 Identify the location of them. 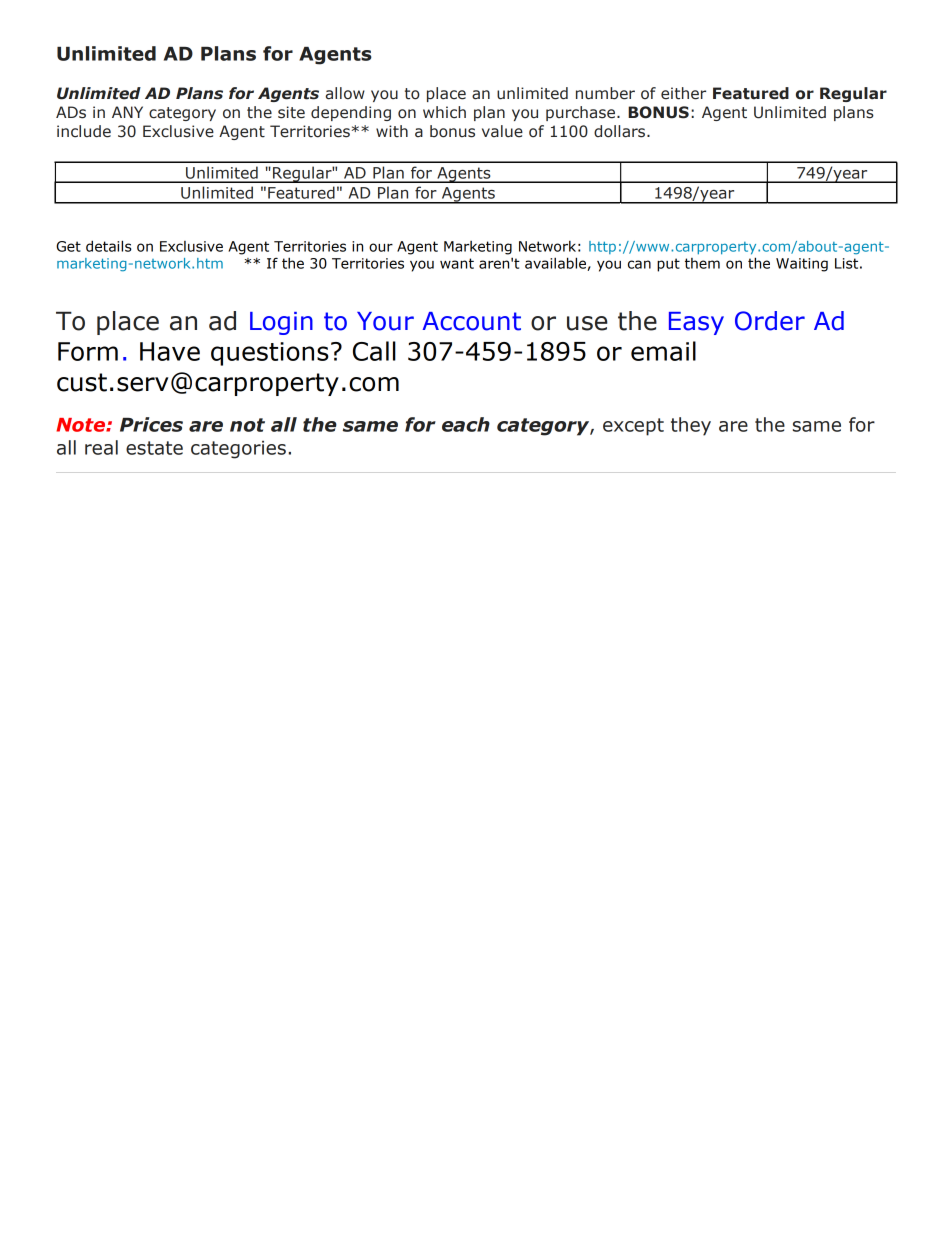
(702, 263).
